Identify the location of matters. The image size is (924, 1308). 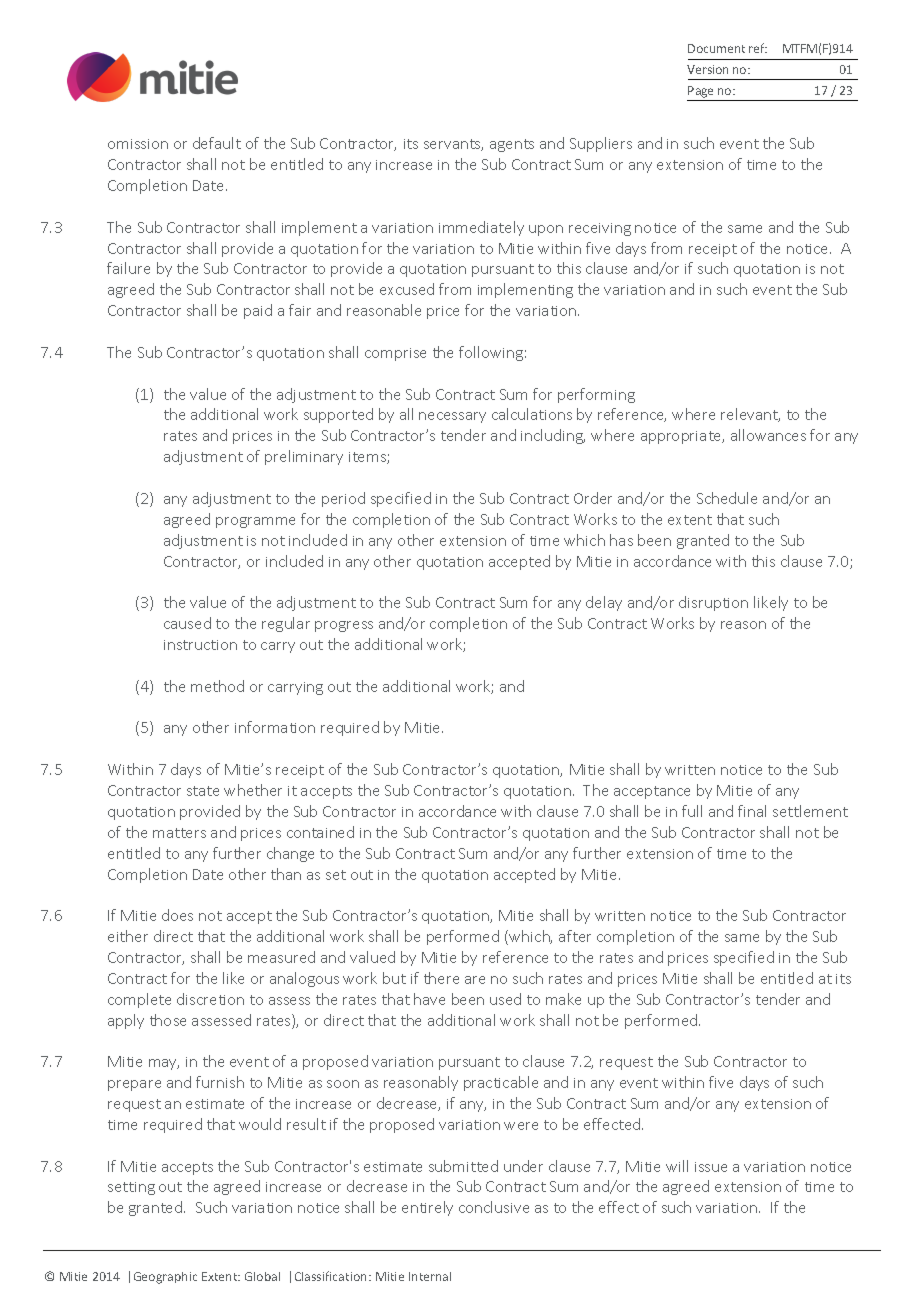
(179, 833).
